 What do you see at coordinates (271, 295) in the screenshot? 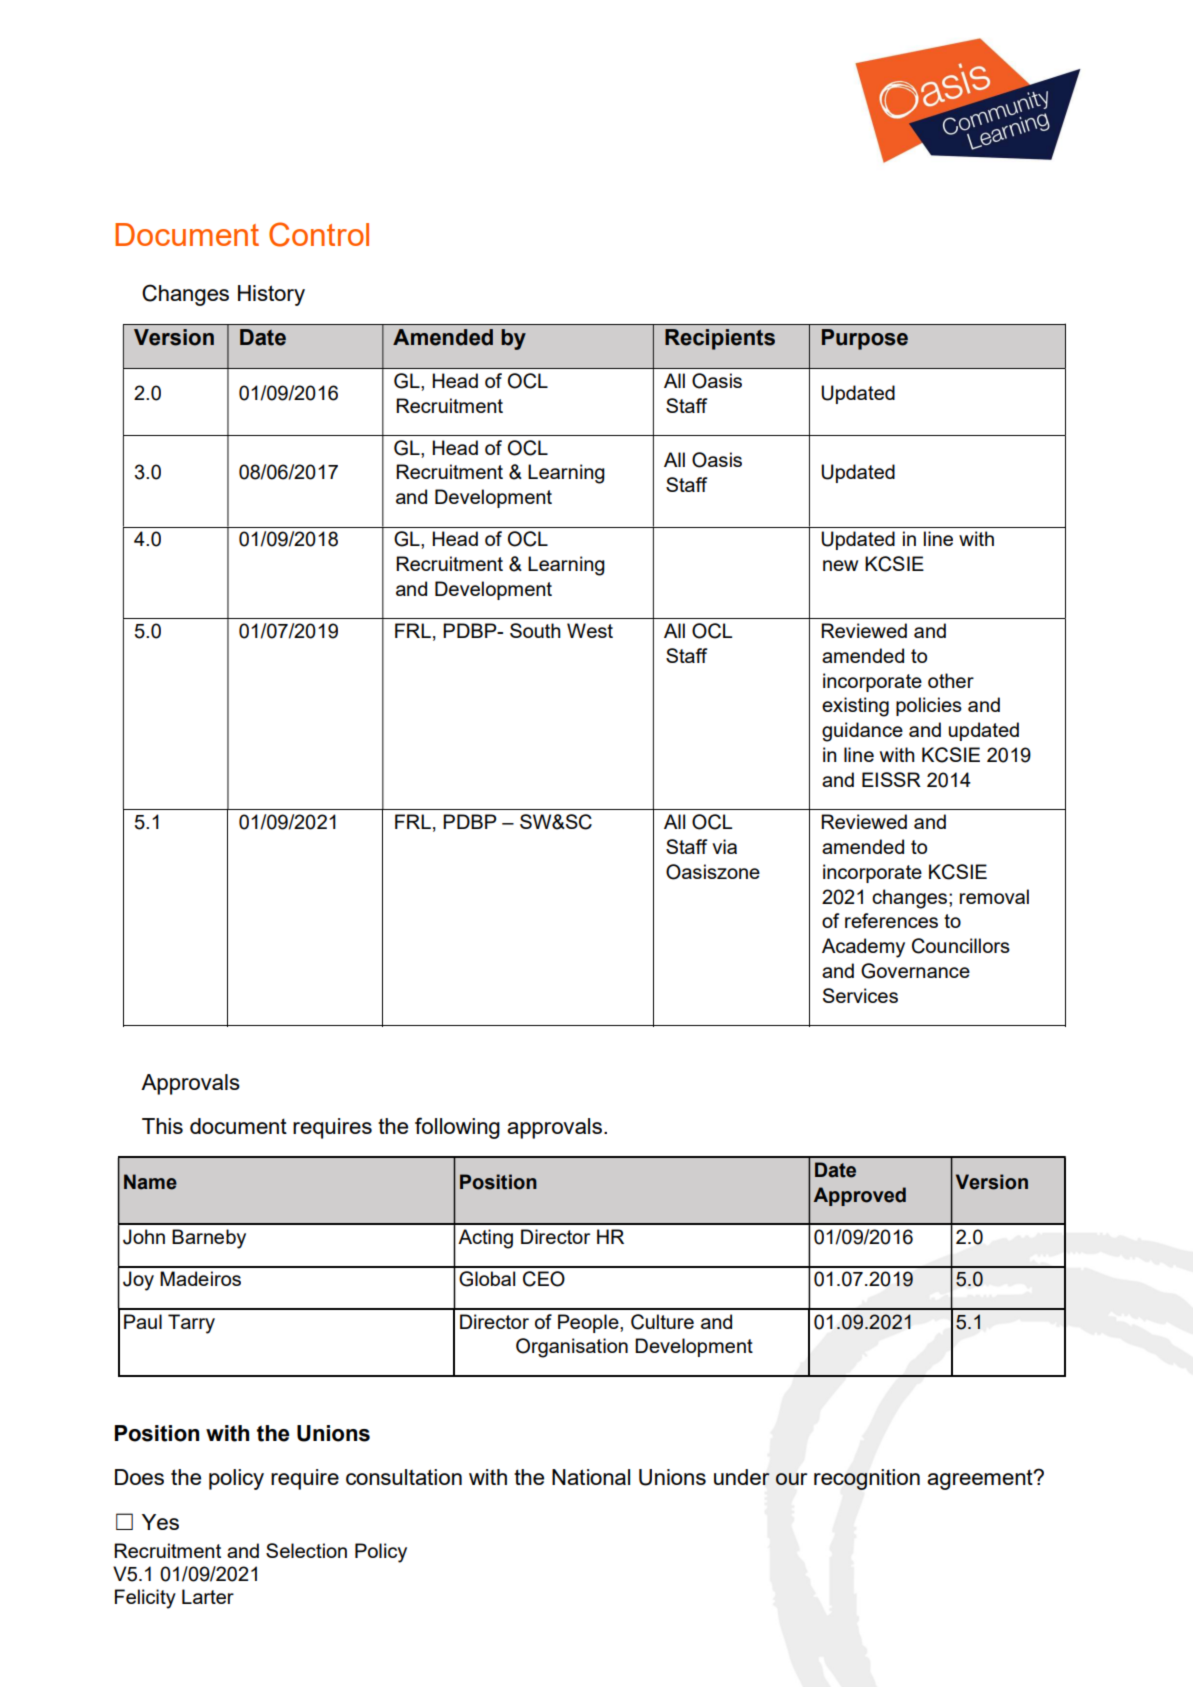
I see `History` at bounding box center [271, 295].
